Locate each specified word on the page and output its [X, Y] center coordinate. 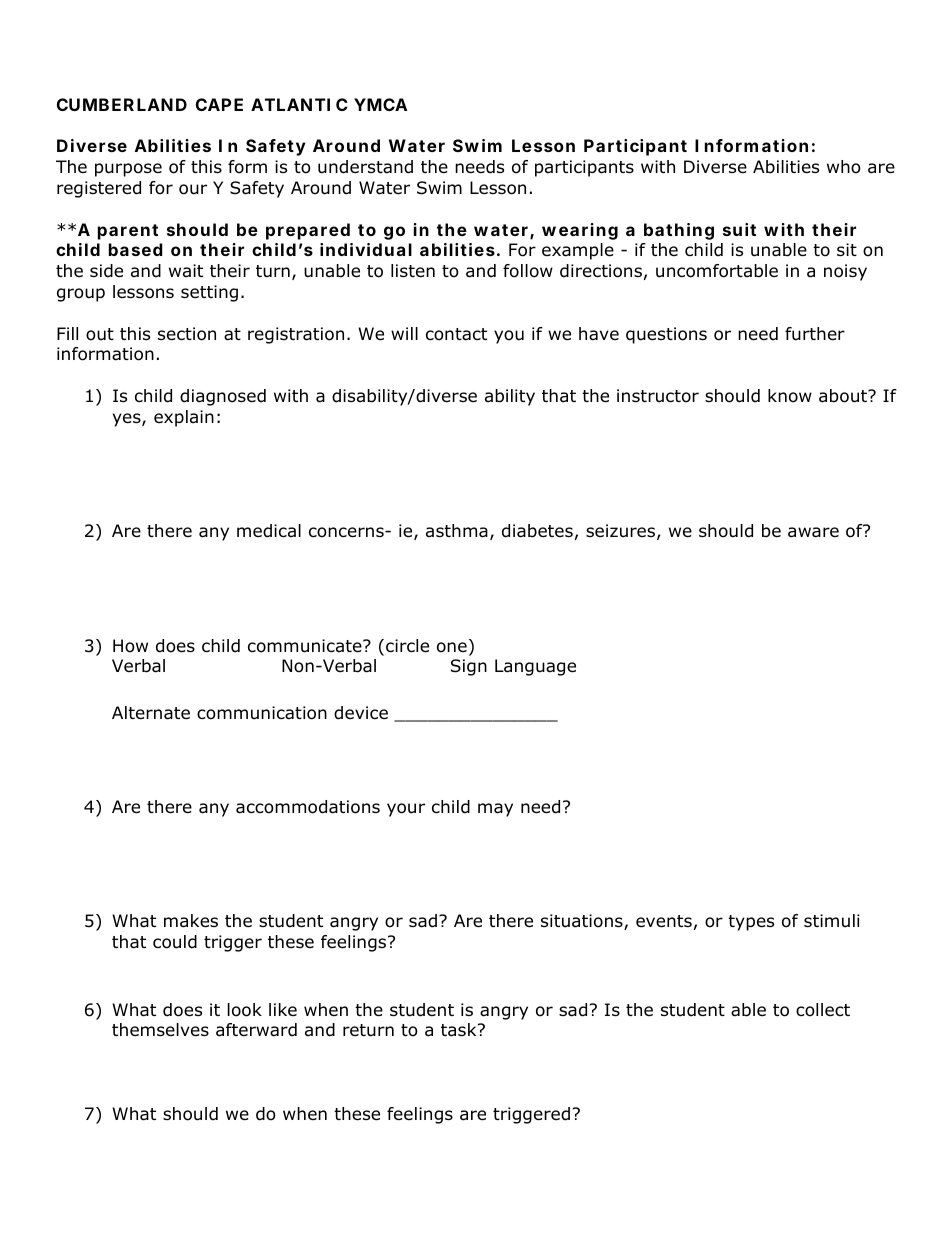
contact [456, 334]
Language [535, 667]
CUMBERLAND [122, 104]
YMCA [380, 104]
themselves [160, 1030]
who [844, 167]
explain [184, 418]
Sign [469, 667]
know [790, 396]
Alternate [151, 713]
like [283, 1009]
